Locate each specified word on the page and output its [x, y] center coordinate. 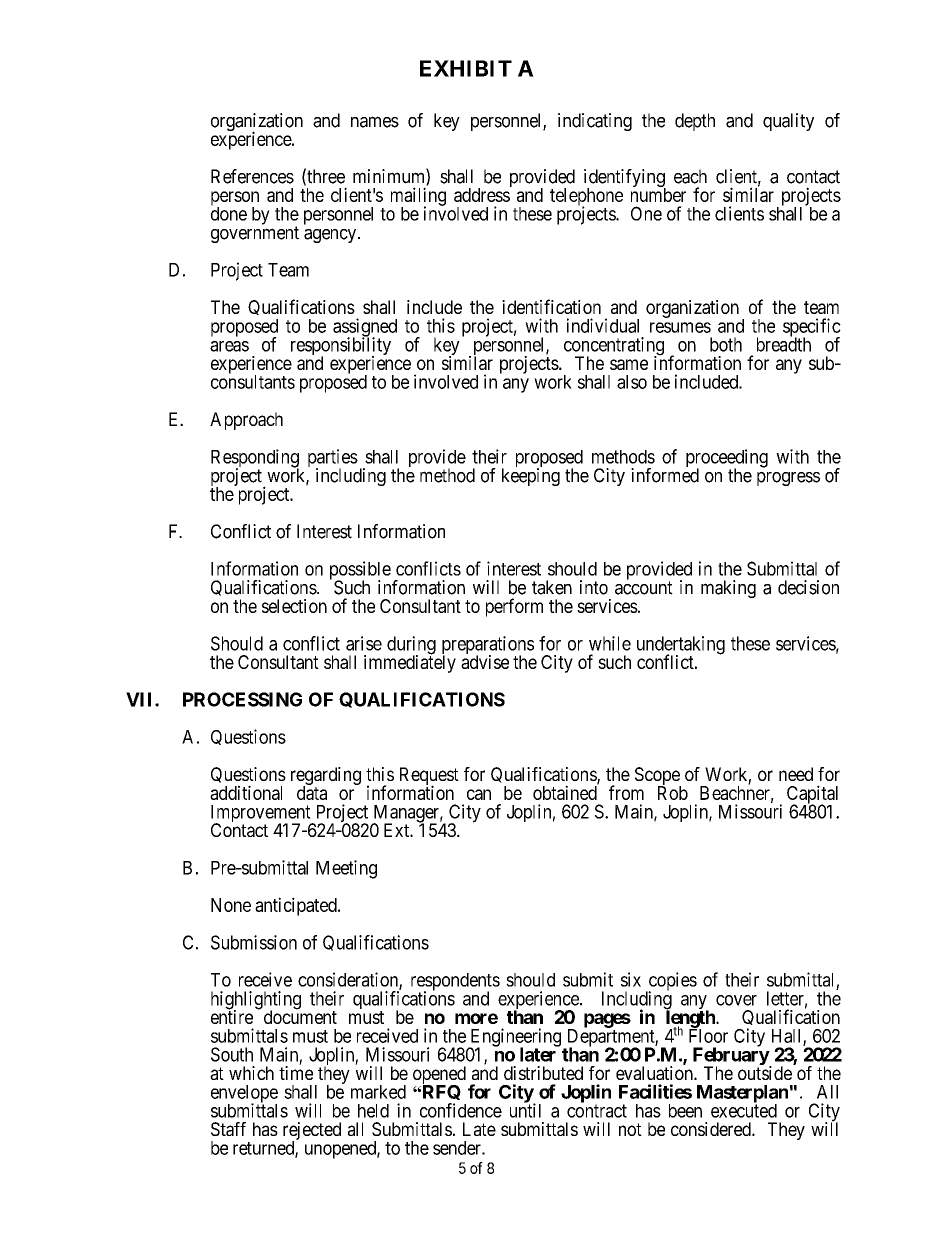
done [229, 213]
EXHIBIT [466, 68]
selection [294, 606]
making [728, 589]
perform [514, 607]
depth [695, 122]
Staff [228, 1129]
